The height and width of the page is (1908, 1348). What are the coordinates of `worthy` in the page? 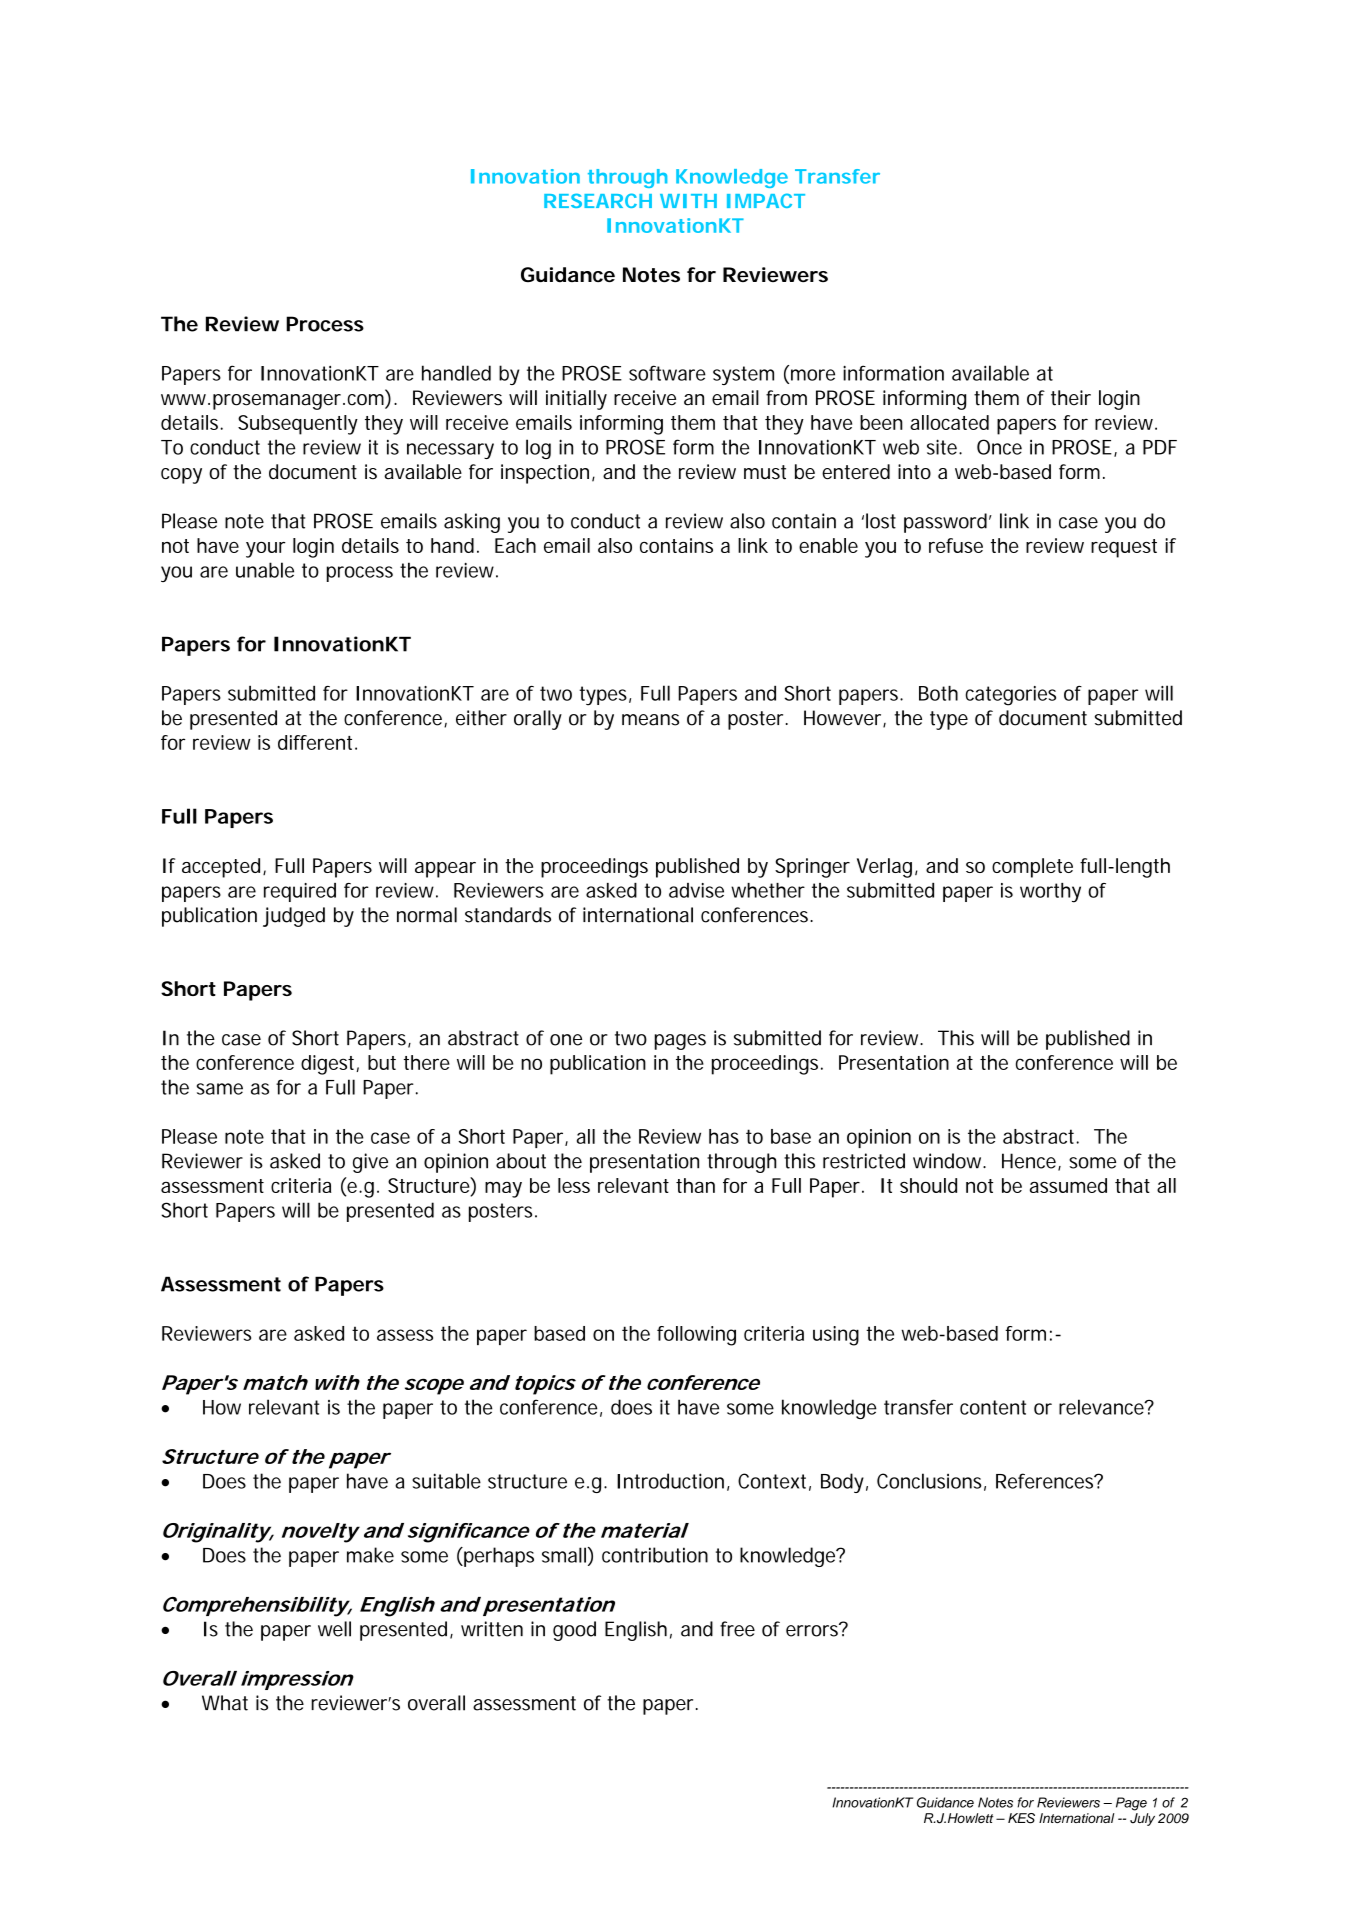 It's located at (1050, 893).
